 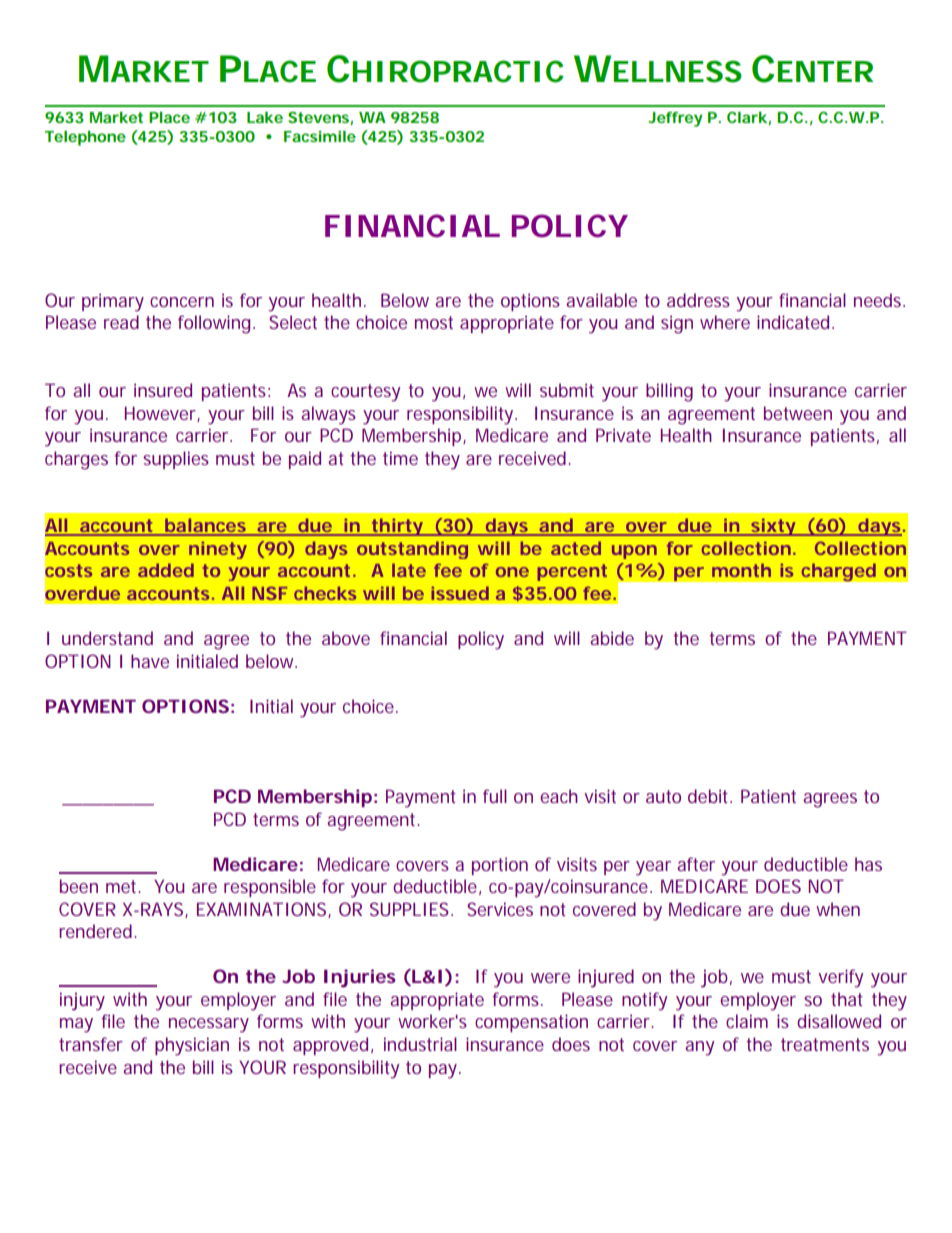 What do you see at coordinates (150, 661) in the screenshot?
I see `have` at bounding box center [150, 661].
